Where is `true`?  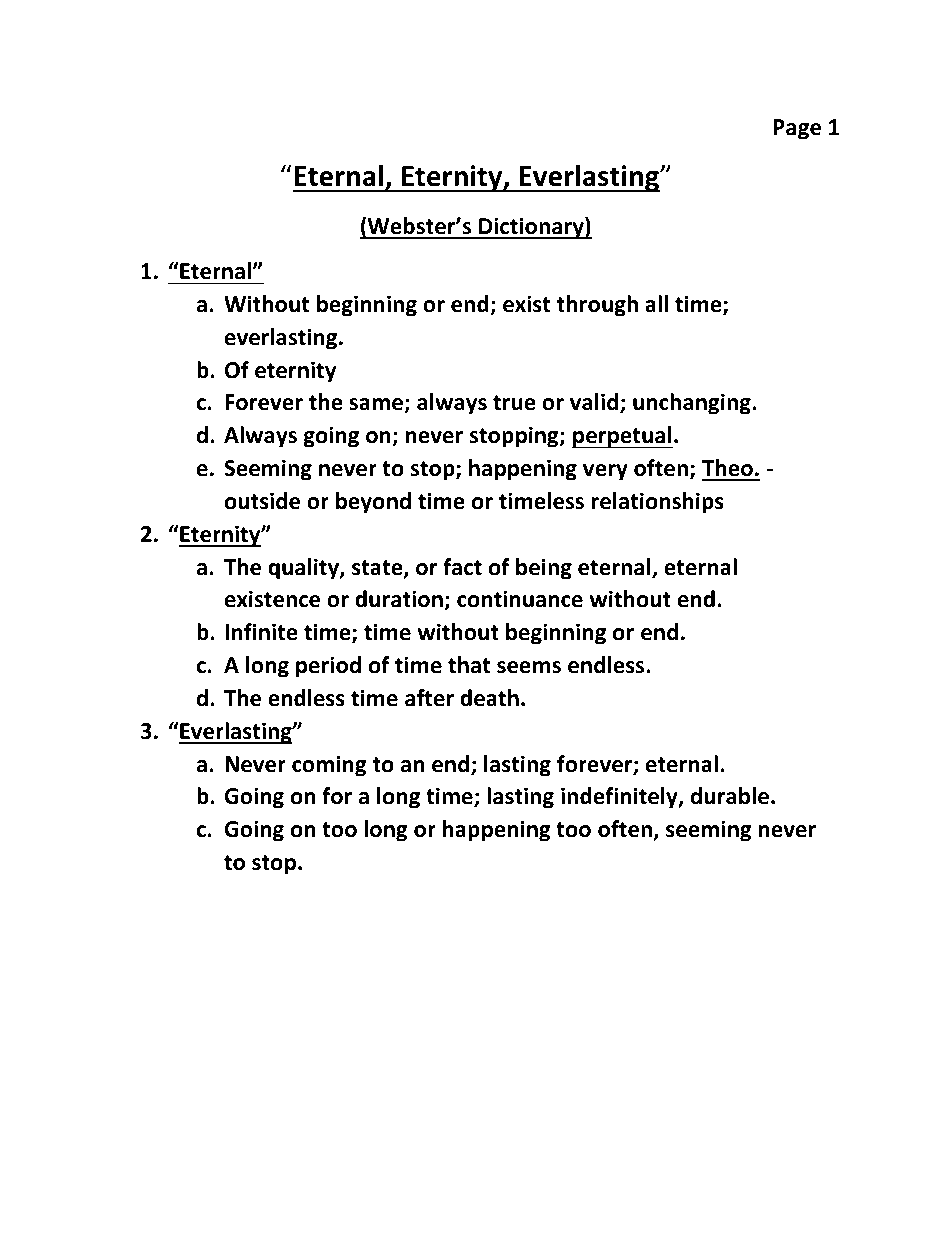
true is located at coordinates (514, 403).
